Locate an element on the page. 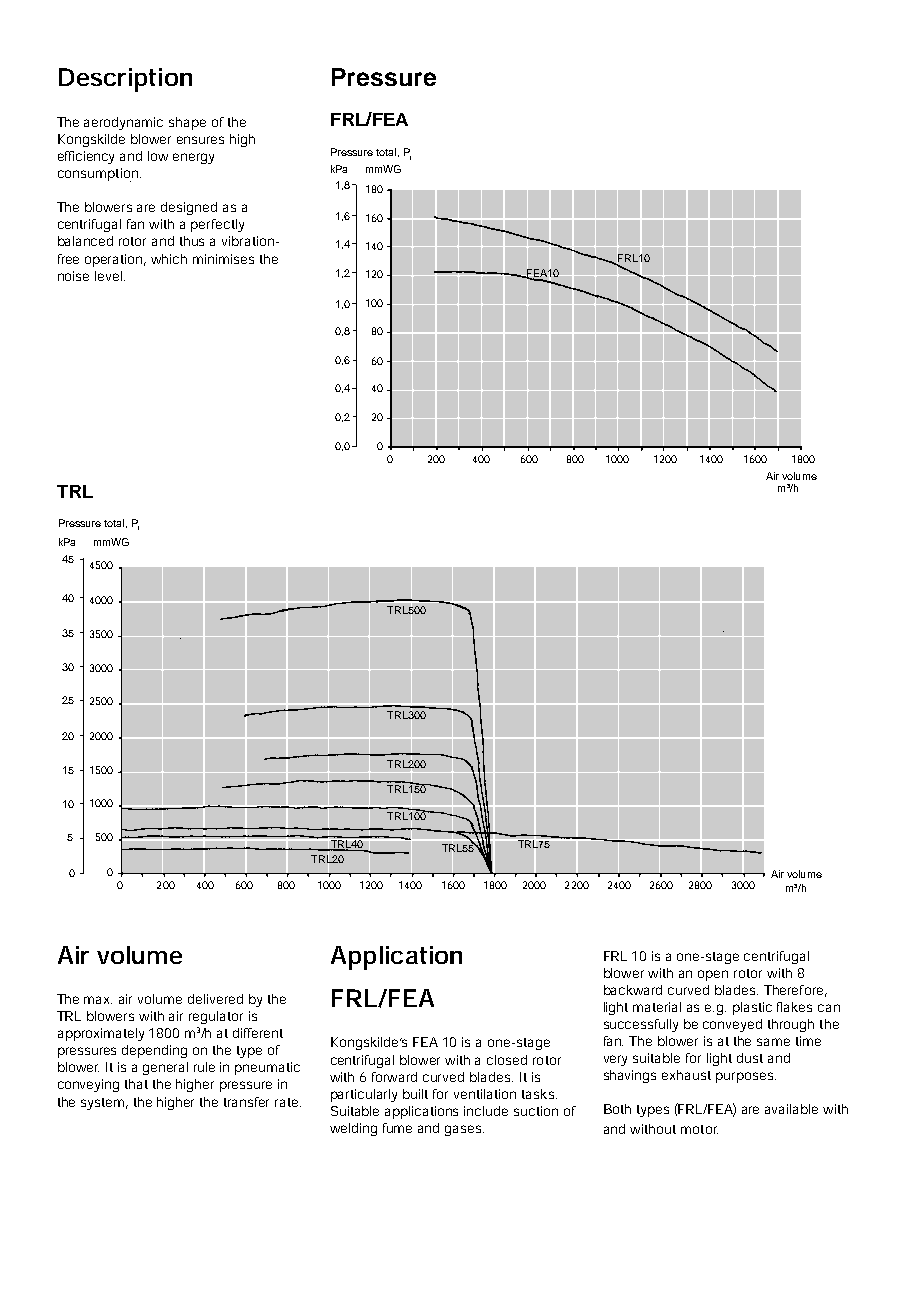  thus is located at coordinates (192, 241).
